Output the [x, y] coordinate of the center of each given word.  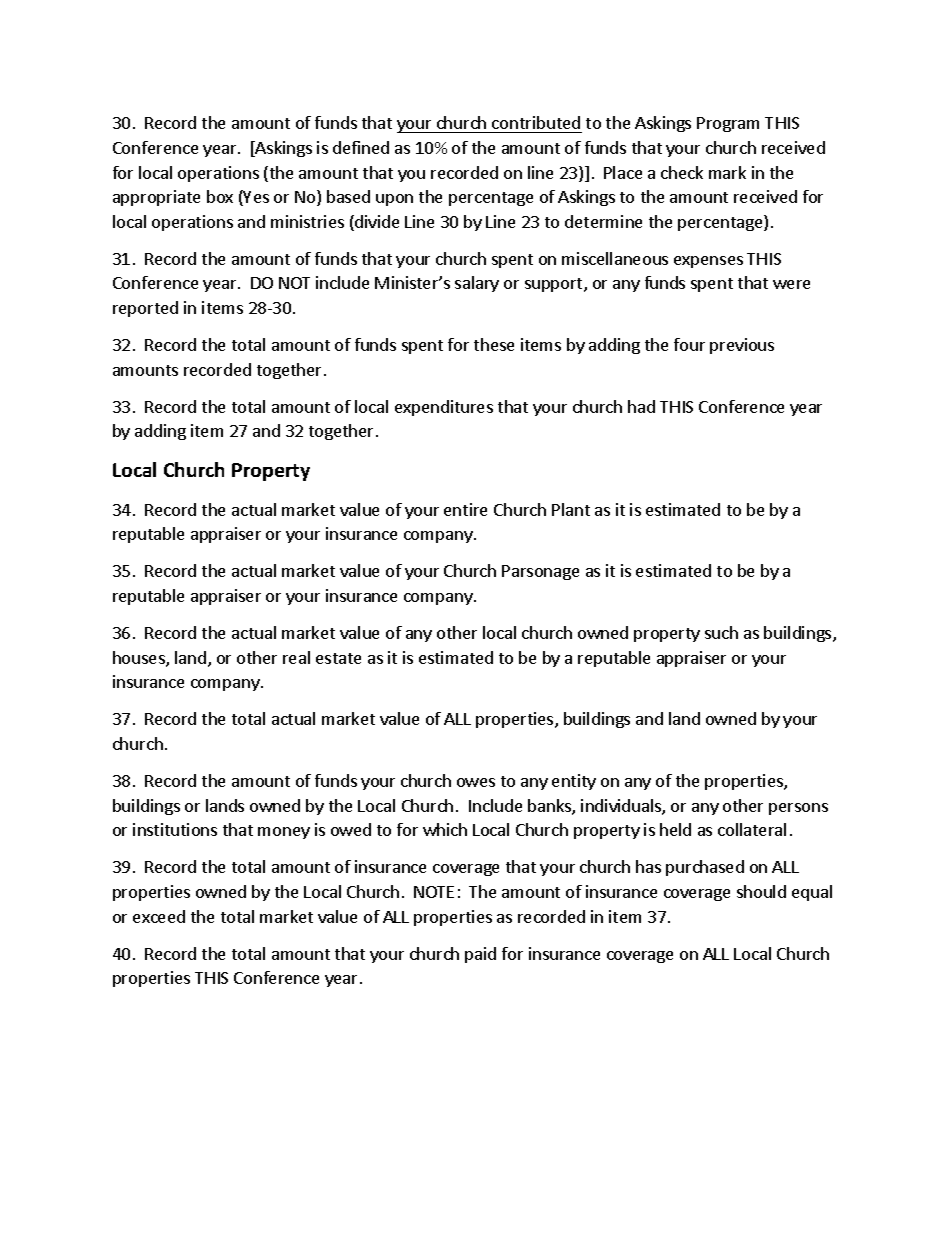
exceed [159, 916]
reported [145, 309]
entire [465, 509]
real [296, 657]
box [220, 196]
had [641, 406]
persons [798, 809]
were [791, 284]
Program [728, 124]
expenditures [444, 408]
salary [477, 284]
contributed [536, 122]
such [721, 632]
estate [338, 658]
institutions [175, 829]
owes [476, 782]
